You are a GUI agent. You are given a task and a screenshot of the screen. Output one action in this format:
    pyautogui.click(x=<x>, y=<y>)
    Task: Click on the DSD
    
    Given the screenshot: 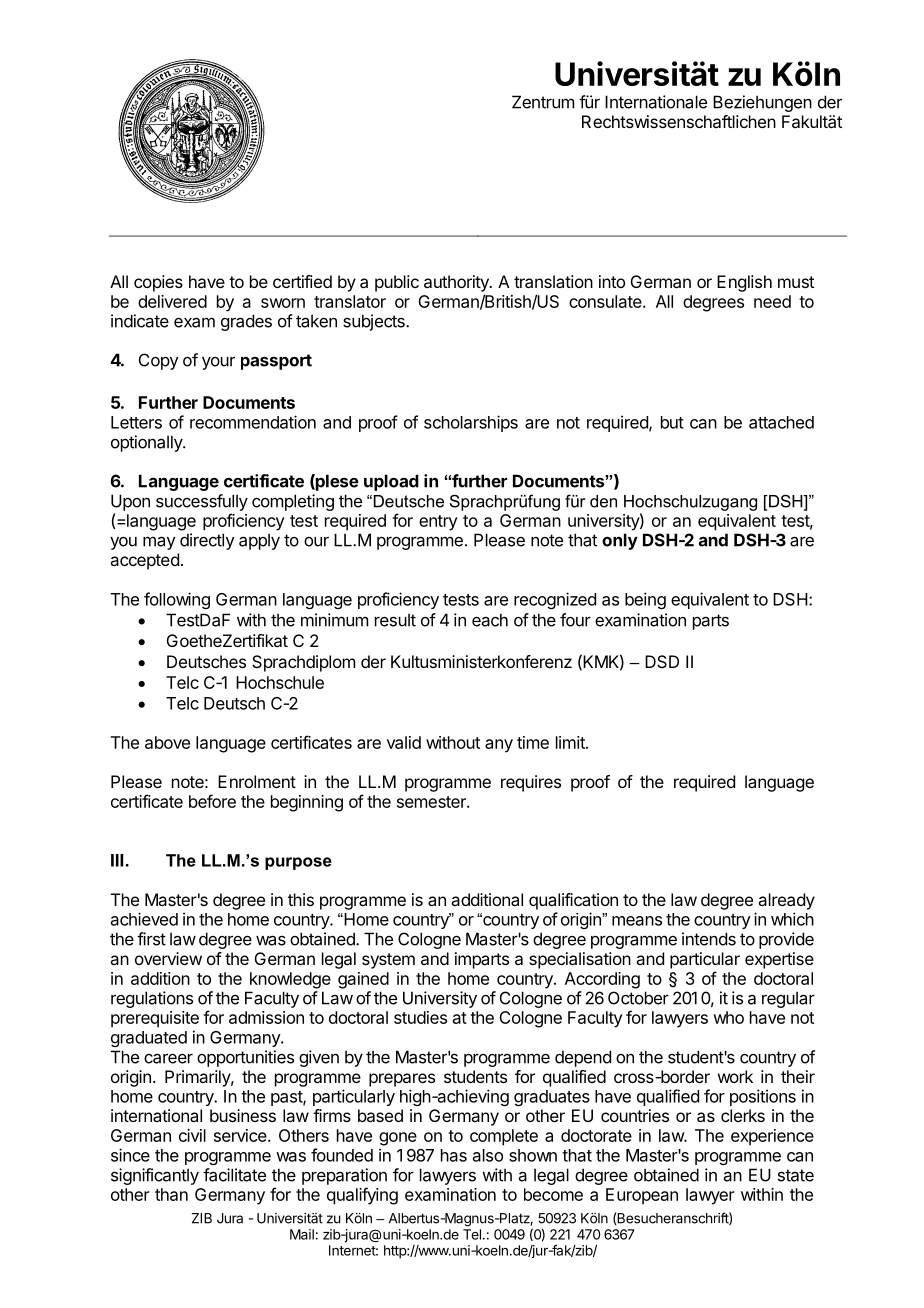 What is the action you would take?
    pyautogui.click(x=662, y=661)
